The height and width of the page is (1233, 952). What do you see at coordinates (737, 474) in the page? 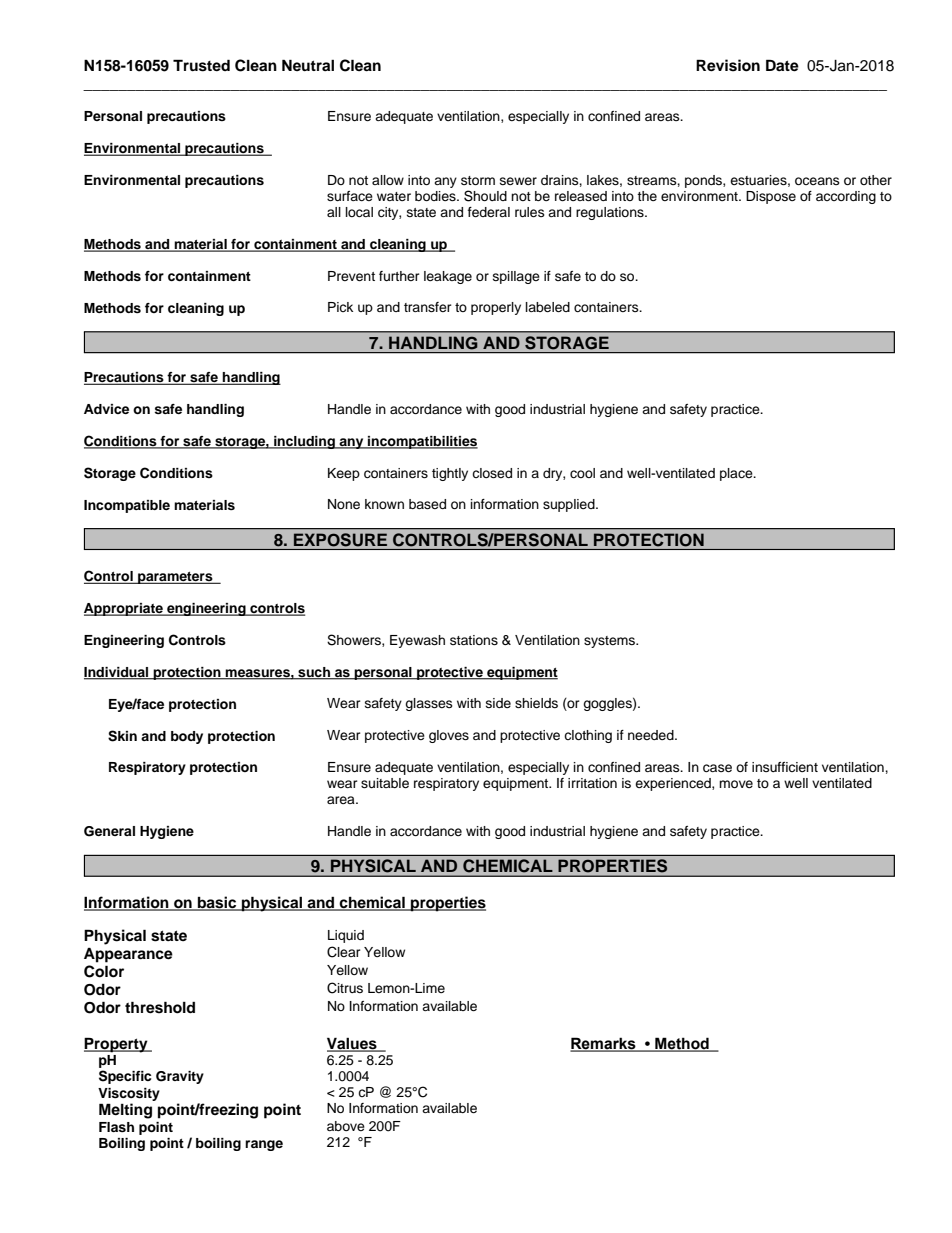
I see `place` at bounding box center [737, 474].
